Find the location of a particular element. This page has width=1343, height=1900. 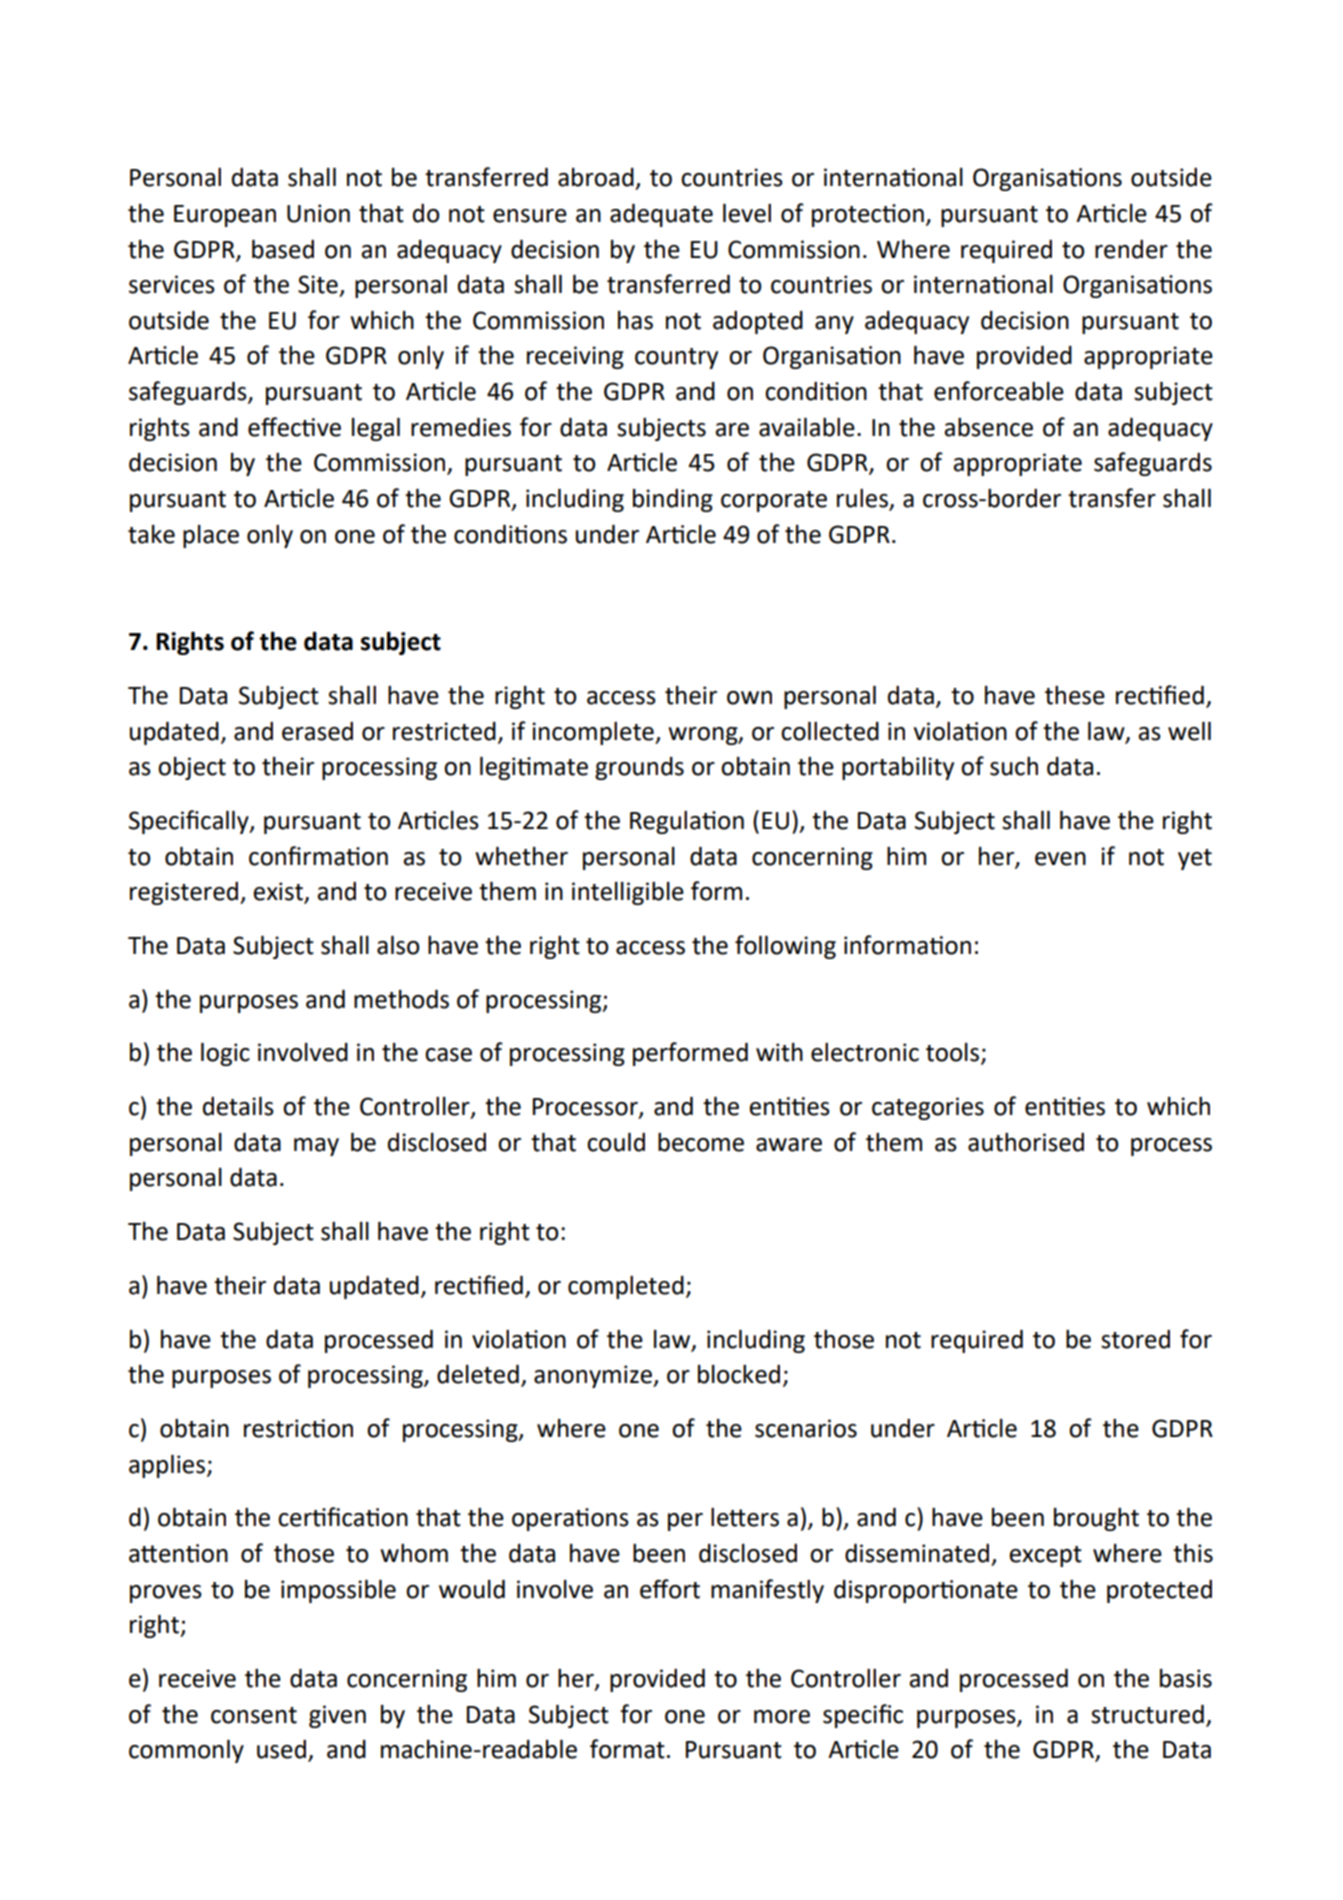

grounds is located at coordinates (639, 768).
